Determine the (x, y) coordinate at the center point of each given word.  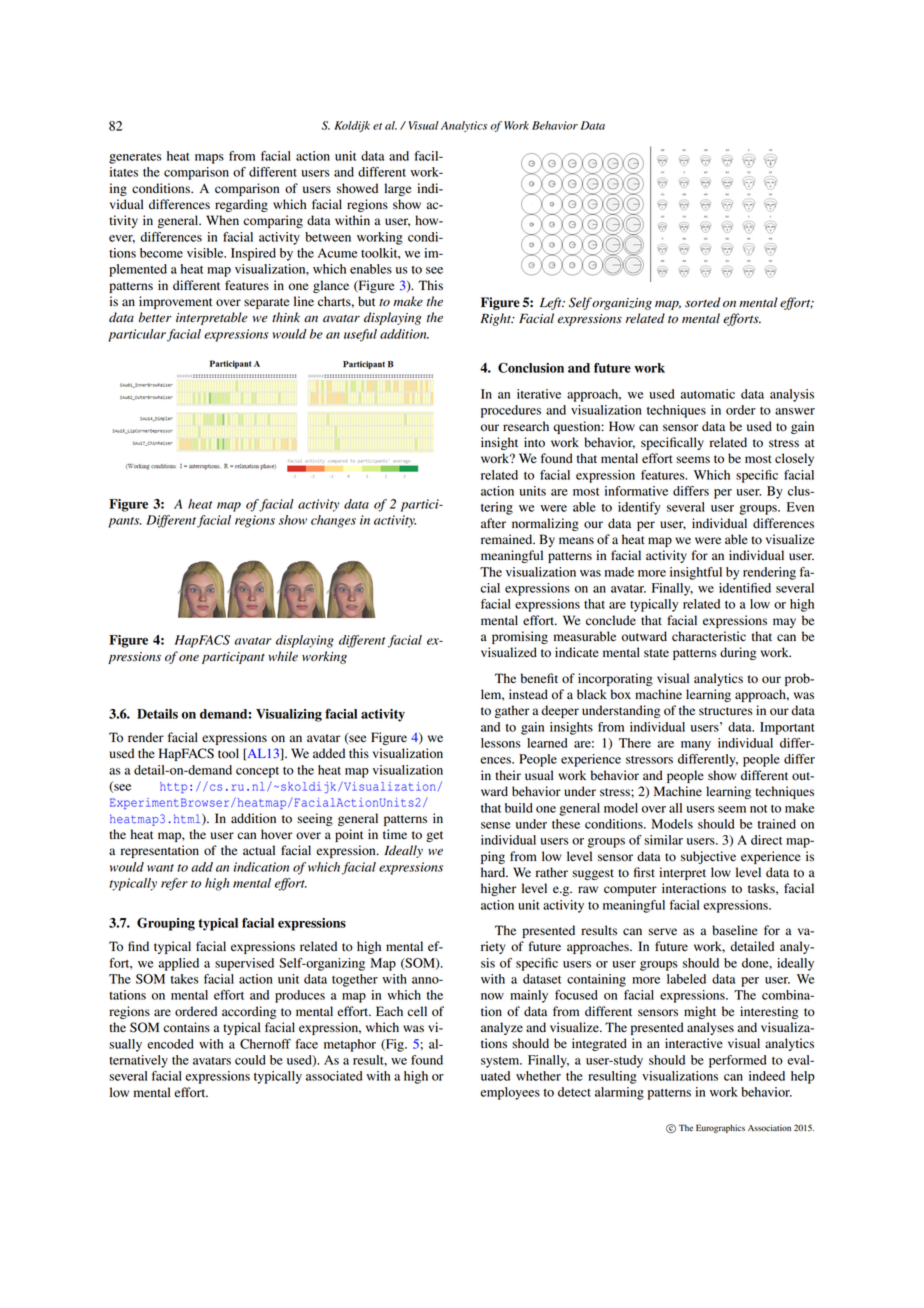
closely (794, 459)
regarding (241, 205)
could (250, 1060)
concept (257, 772)
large (397, 189)
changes (333, 521)
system (501, 1062)
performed (738, 1061)
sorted (703, 302)
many (696, 746)
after (493, 523)
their (508, 775)
